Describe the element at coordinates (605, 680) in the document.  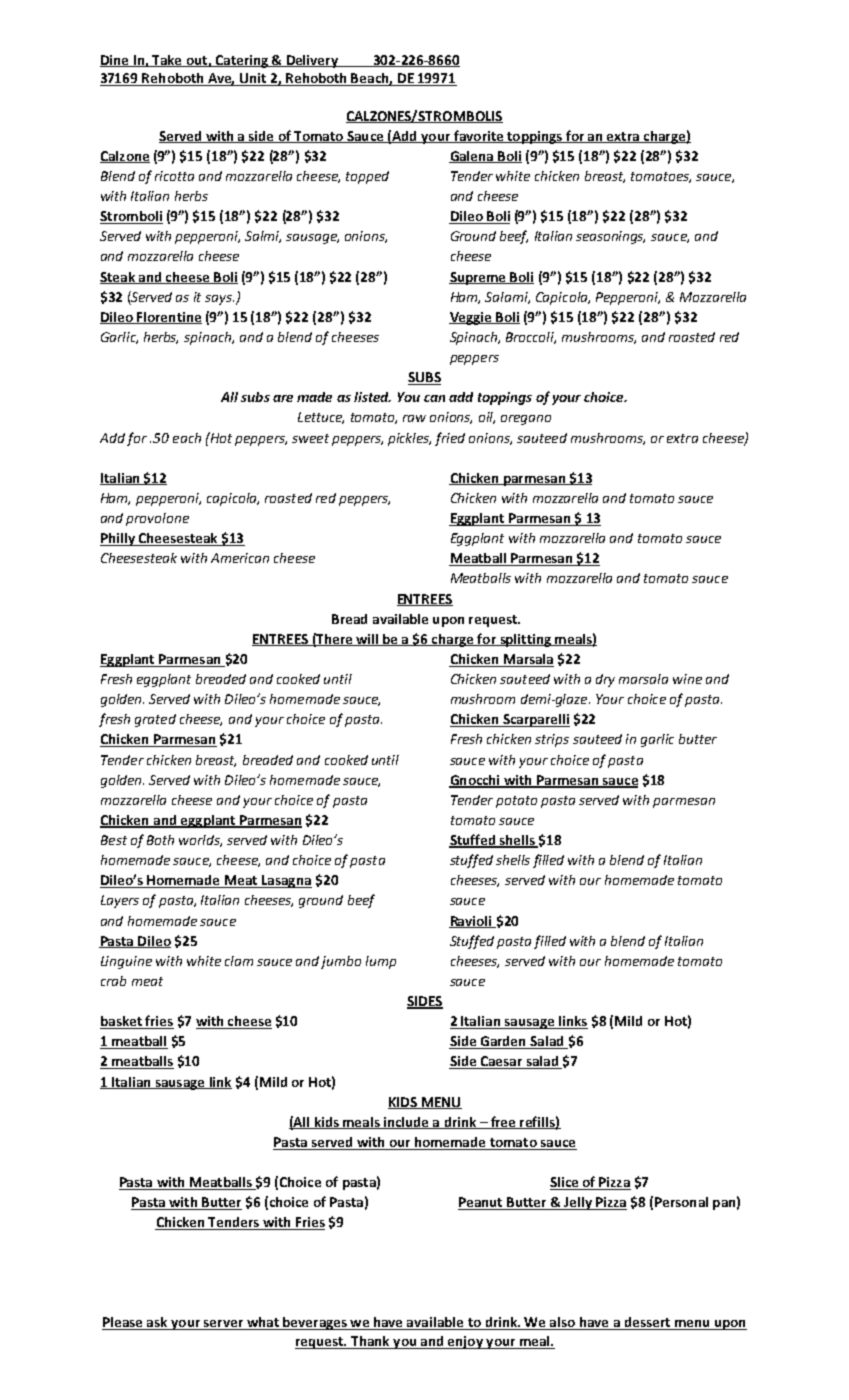
I see `dry` at that location.
